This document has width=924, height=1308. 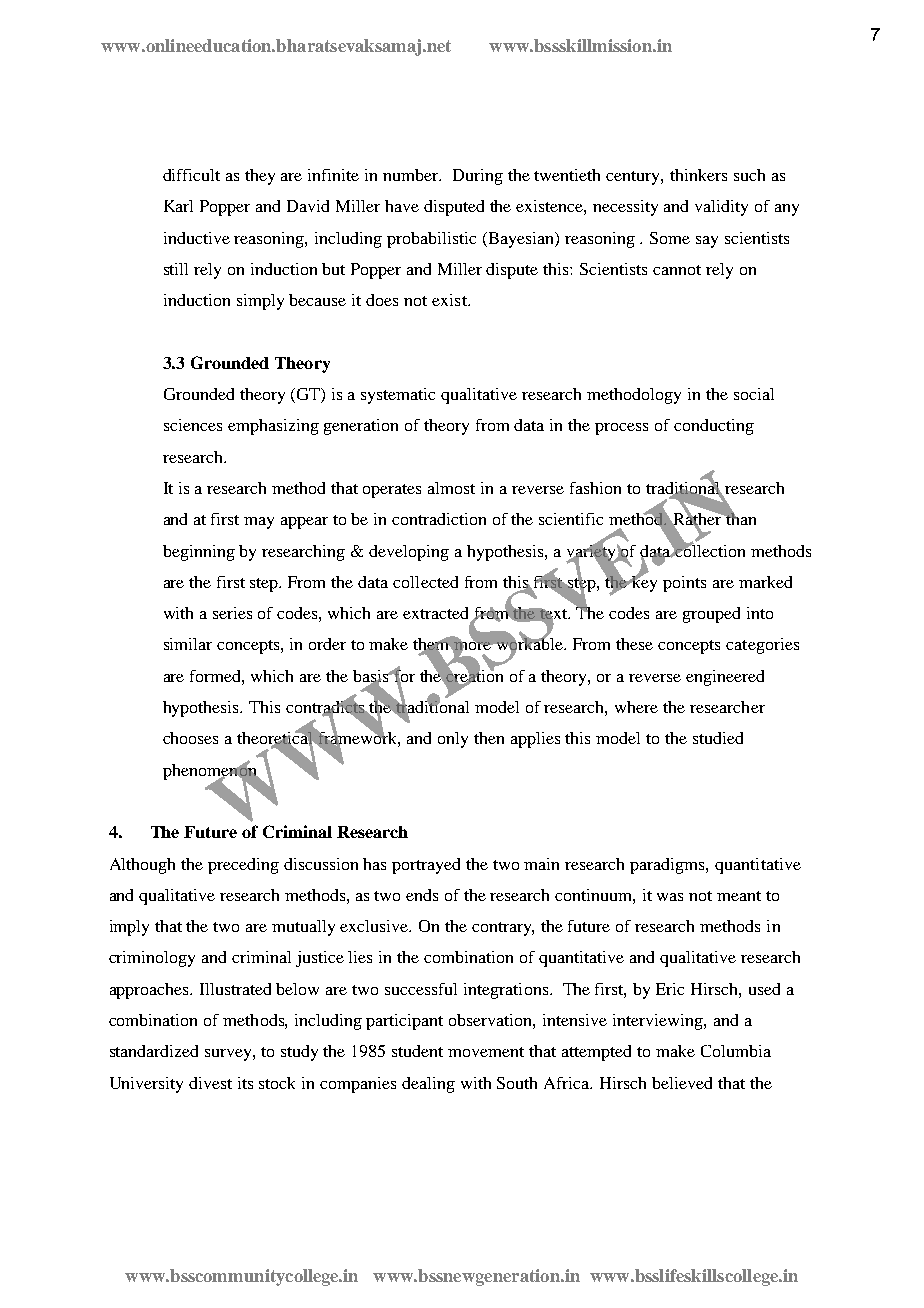 I want to click on points, so click(x=684, y=584).
